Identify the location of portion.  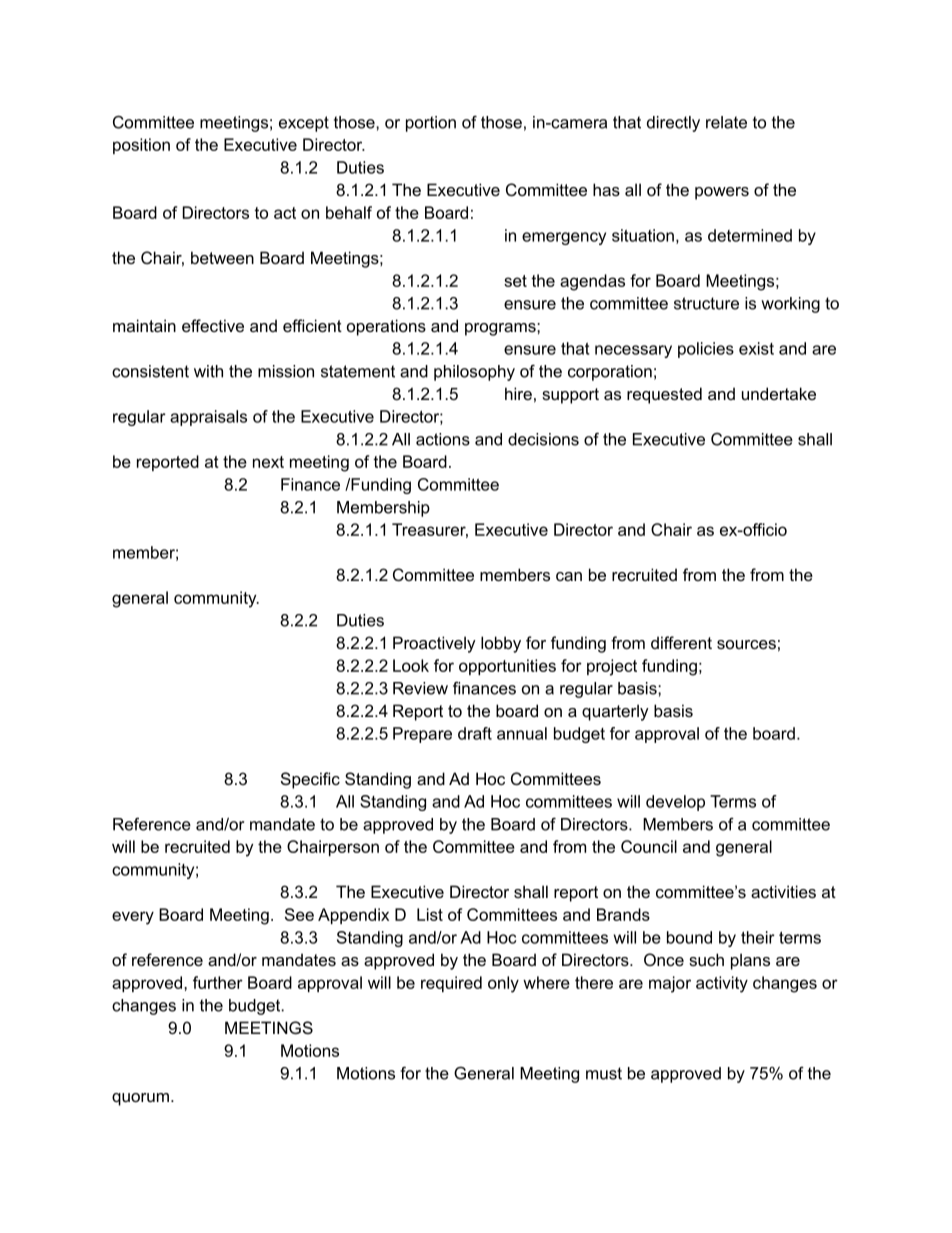
(431, 124).
